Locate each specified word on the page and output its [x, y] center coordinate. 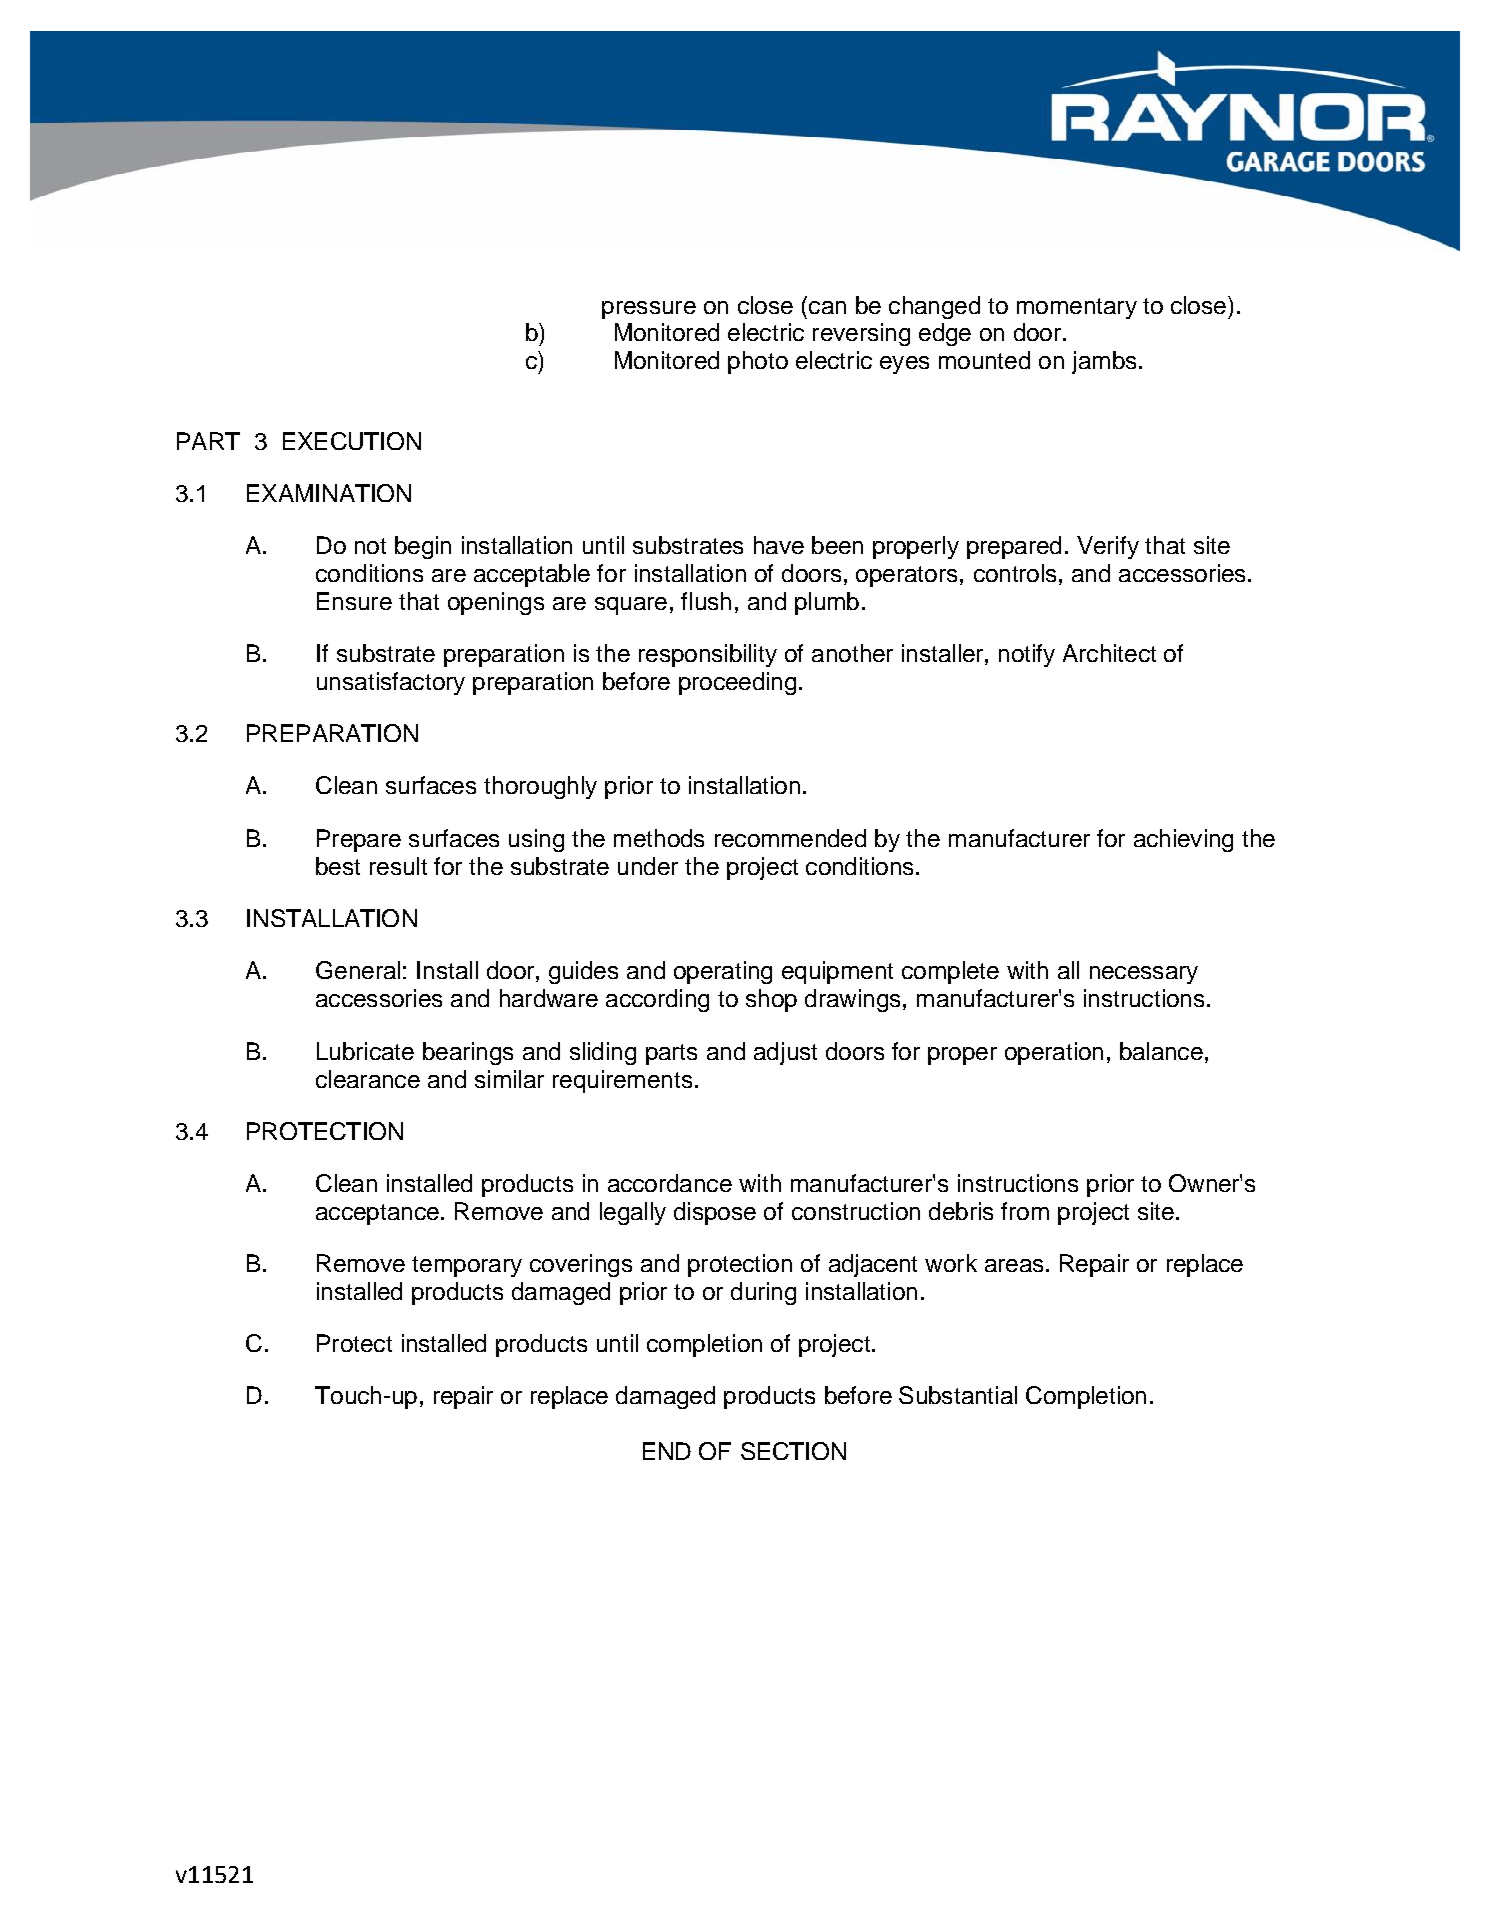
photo [758, 362]
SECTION [793, 1451]
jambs [1104, 362]
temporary [467, 1266]
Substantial [958, 1395]
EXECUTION [352, 441]
